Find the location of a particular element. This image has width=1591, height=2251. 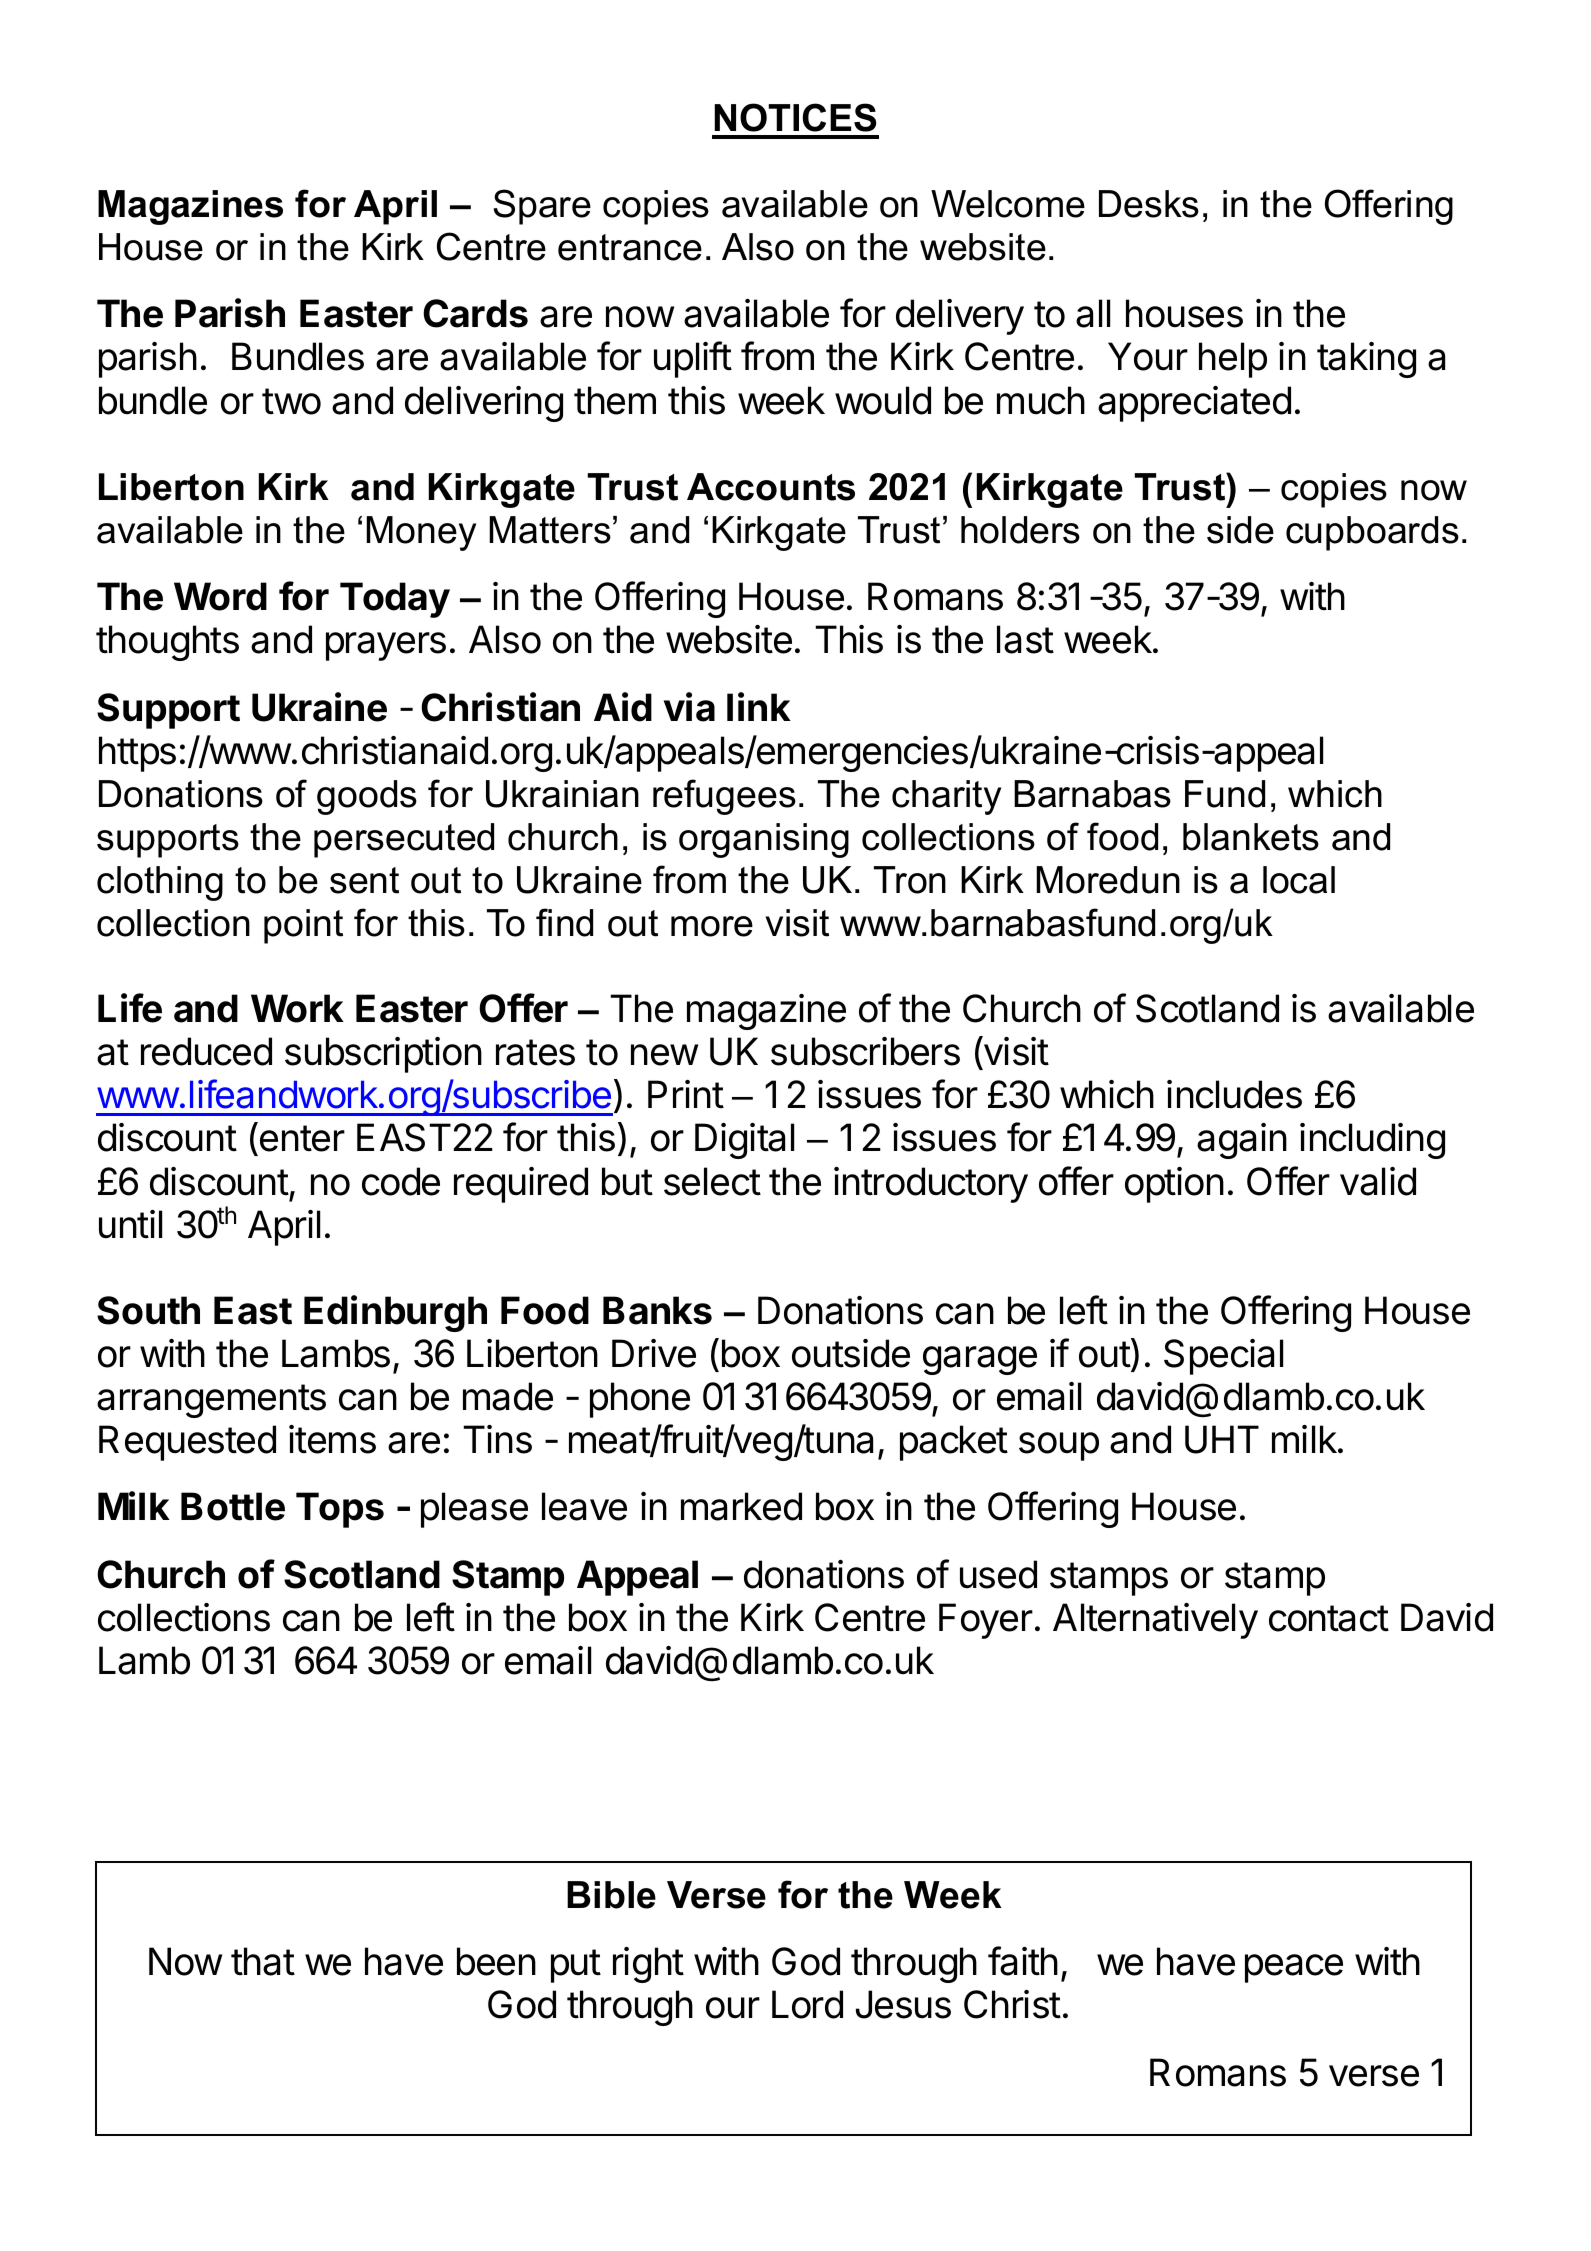

NOTICES is located at coordinates (795, 117).
